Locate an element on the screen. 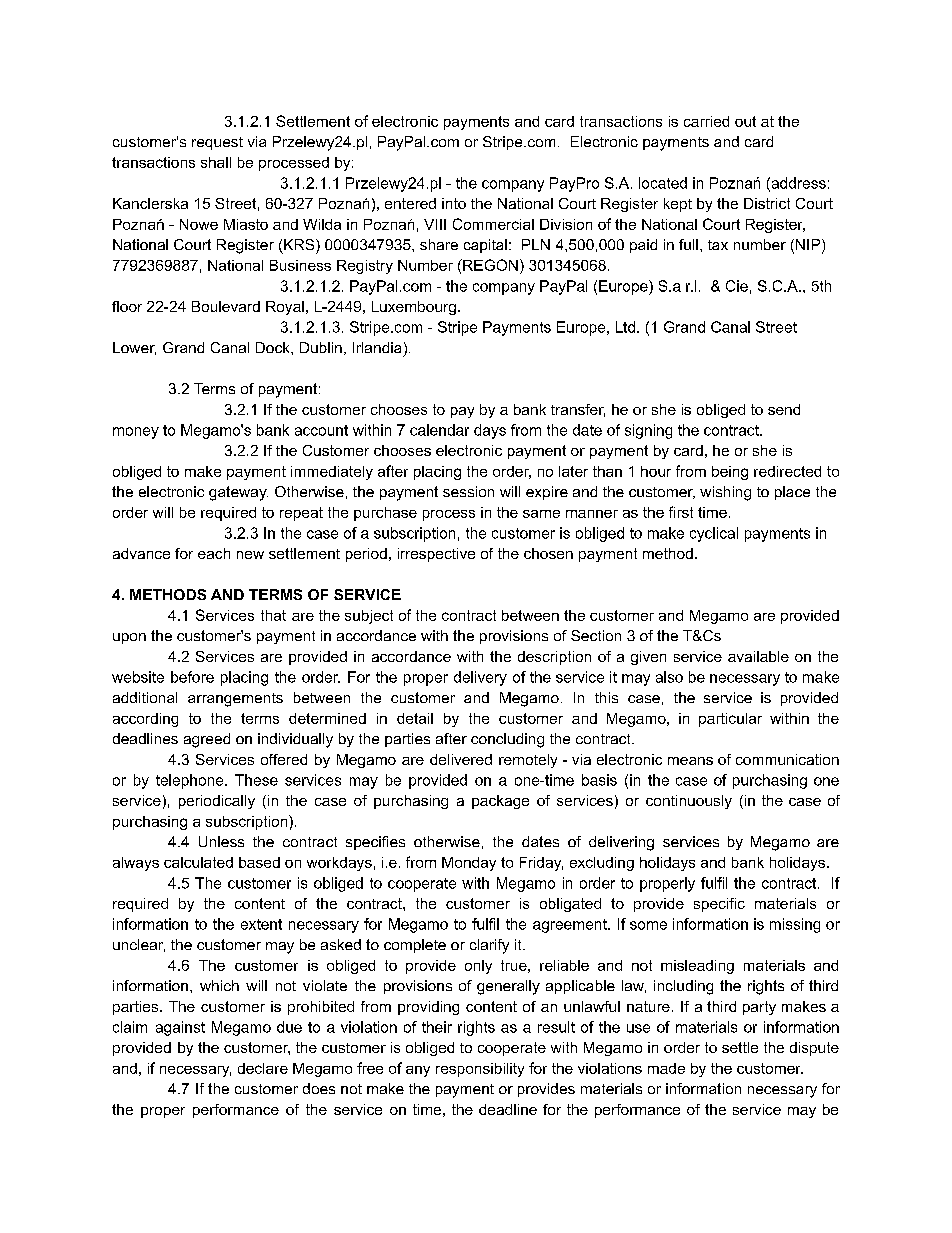  made is located at coordinates (666, 1068).
